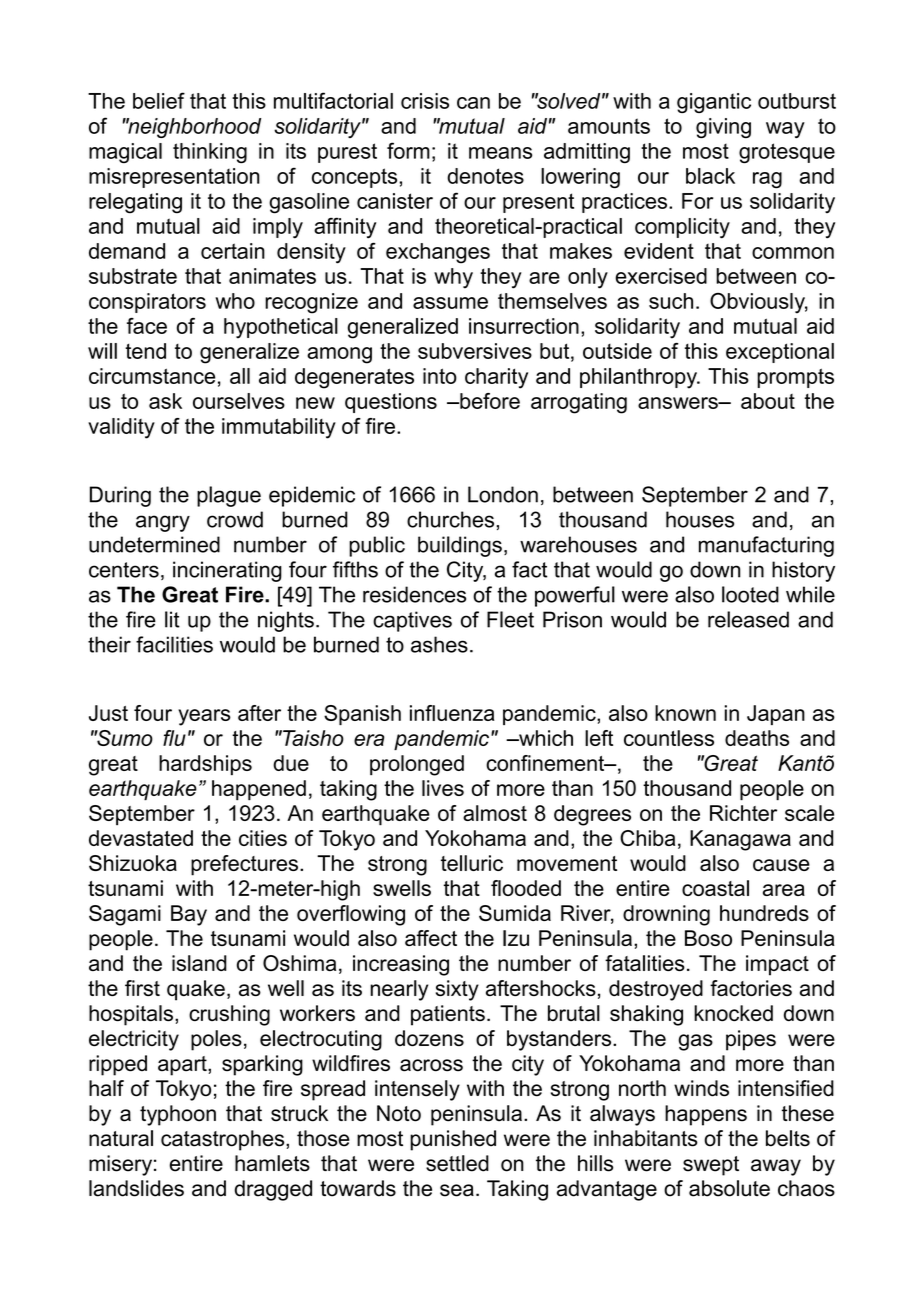  I want to click on giving, so click(723, 128).
